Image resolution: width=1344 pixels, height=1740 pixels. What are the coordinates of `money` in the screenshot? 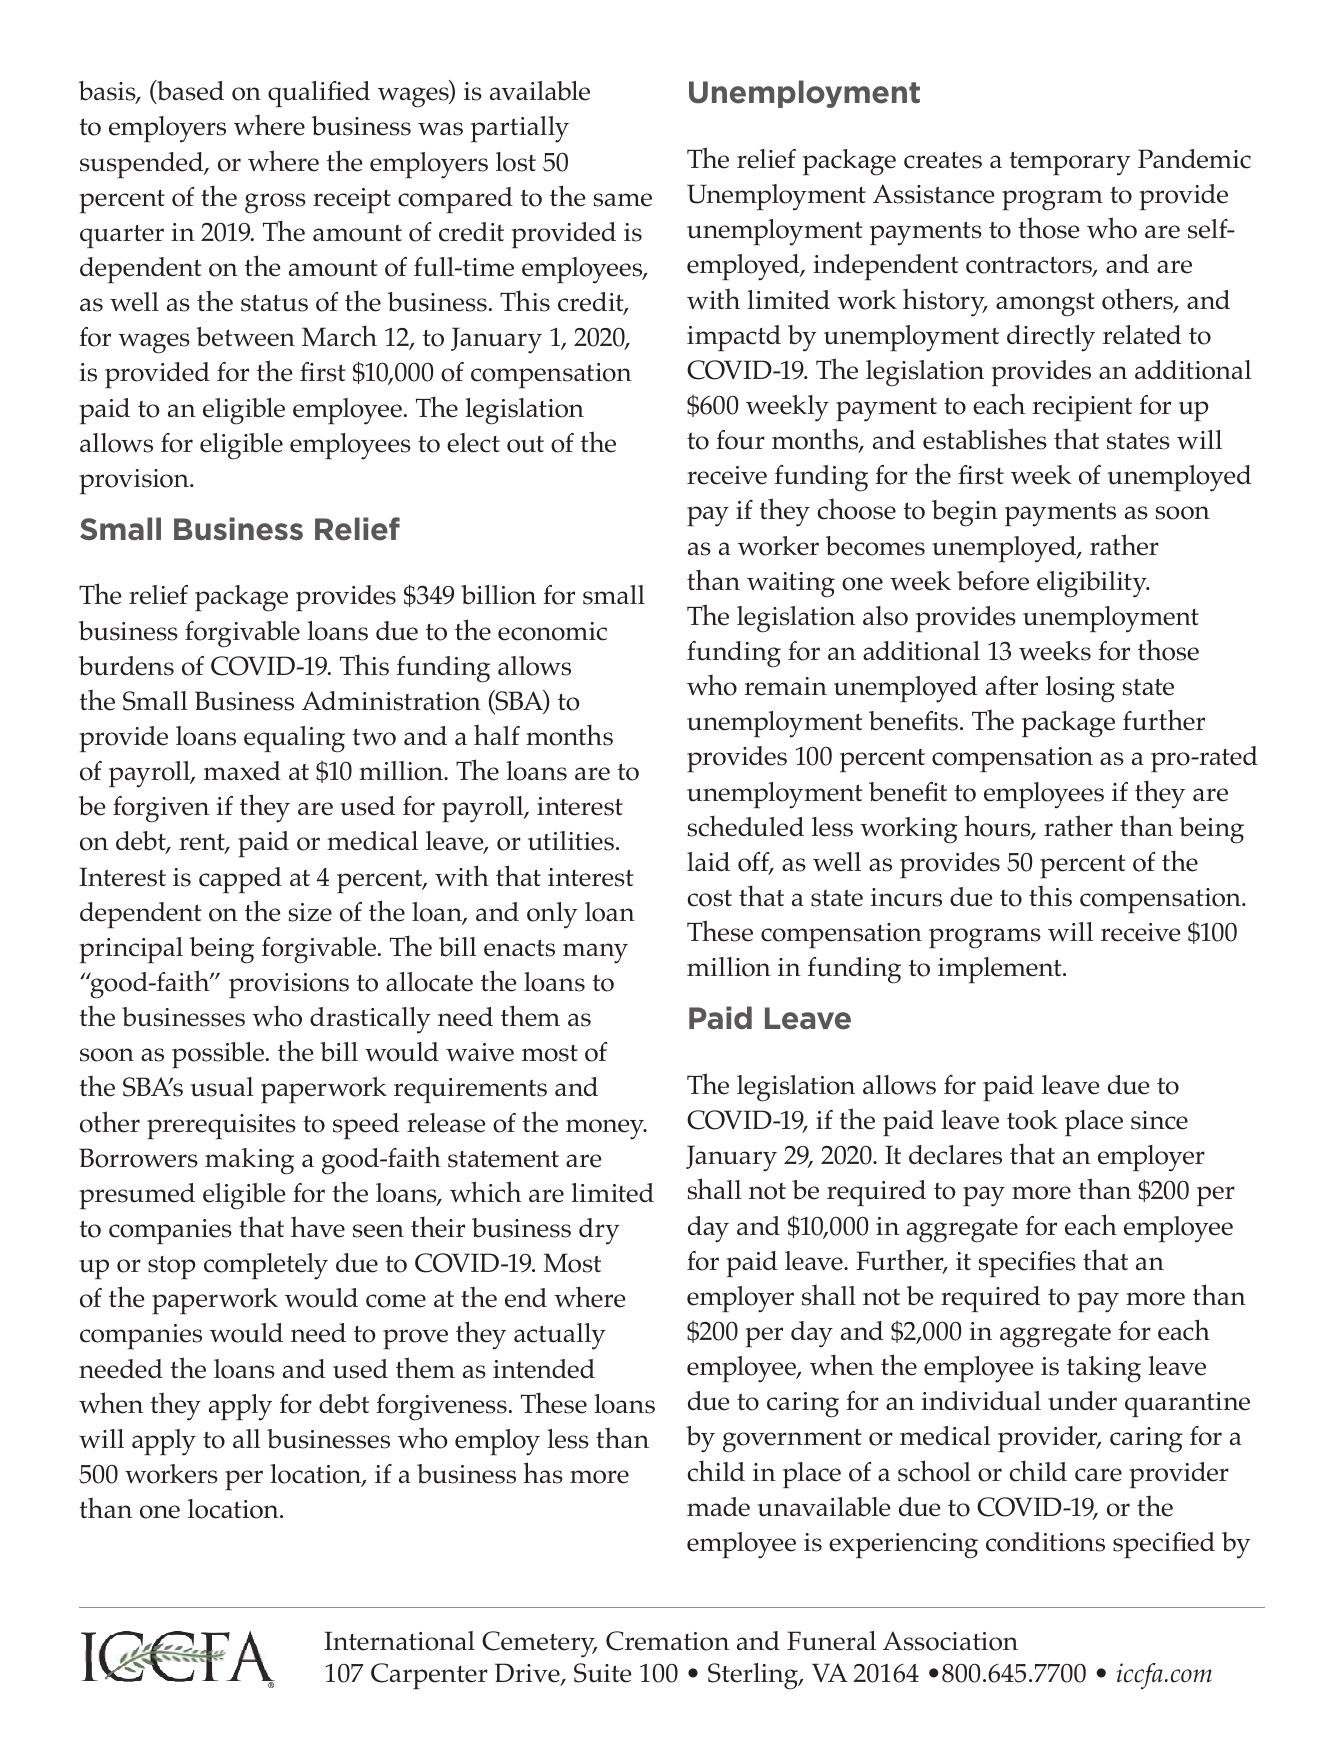 It's located at (606, 1129).
